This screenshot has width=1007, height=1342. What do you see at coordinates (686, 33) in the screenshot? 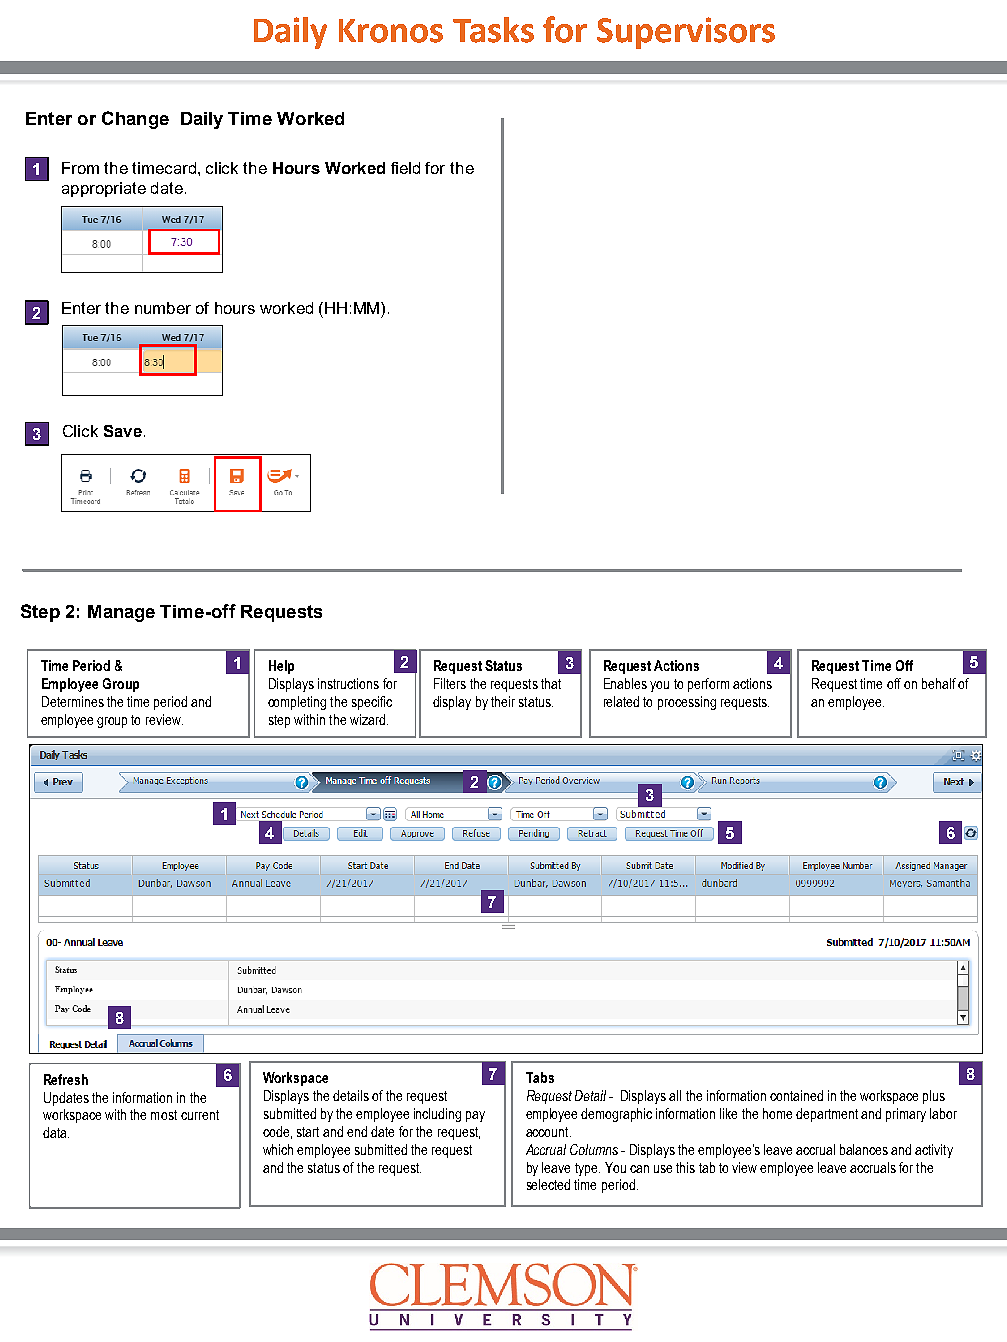
I see `Supervisors` at bounding box center [686, 33].
